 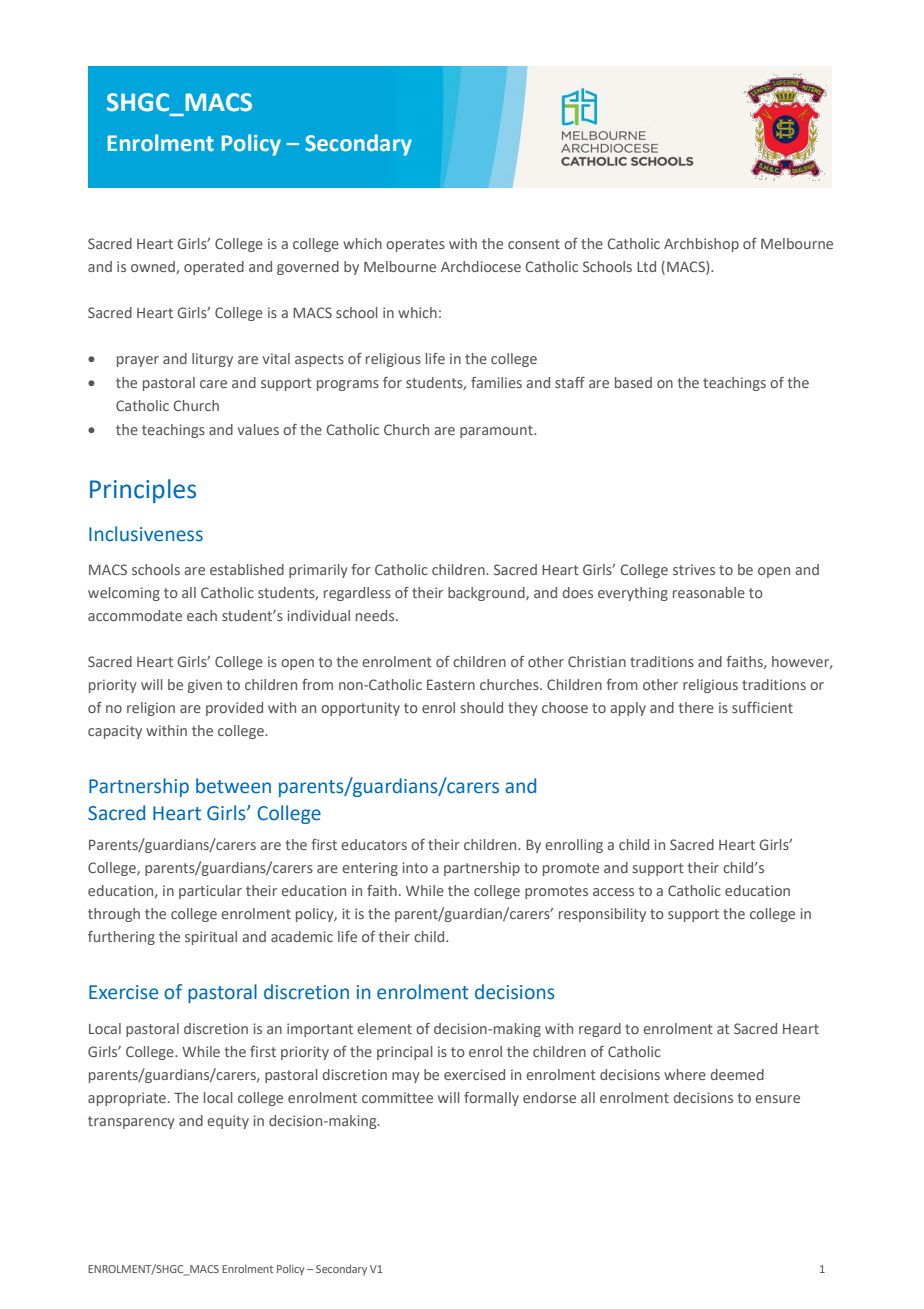 What do you see at coordinates (701, 245) in the image?
I see `Archbishop` at bounding box center [701, 245].
